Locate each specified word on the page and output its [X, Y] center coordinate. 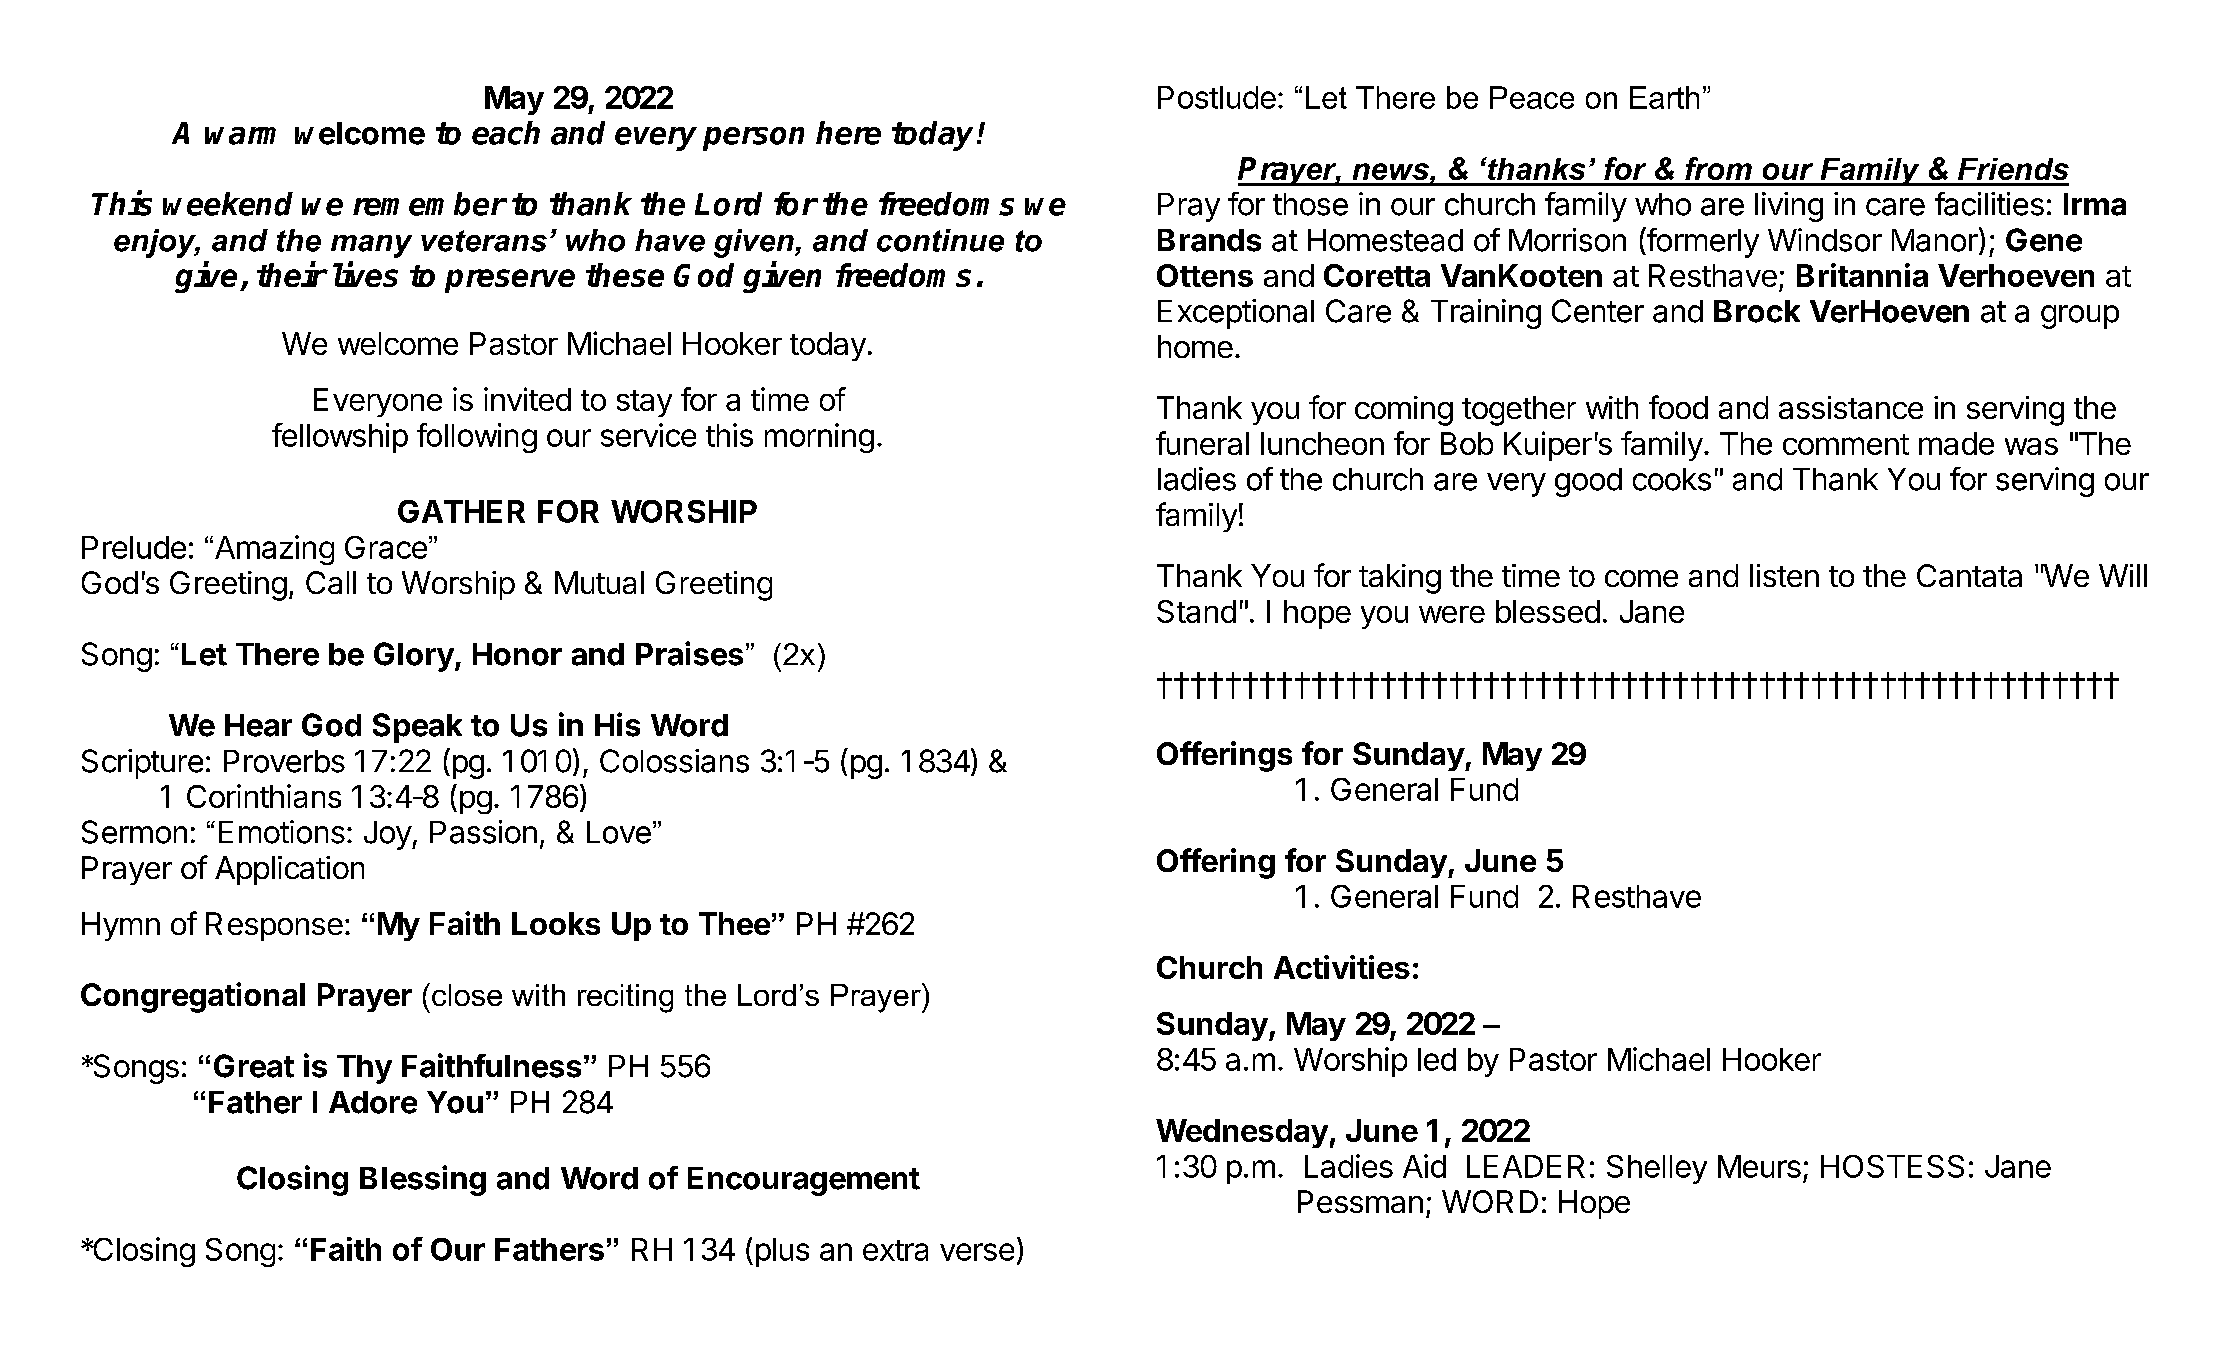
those [1310, 204]
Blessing [423, 1180]
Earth [1664, 97]
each [506, 133]
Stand [1196, 611]
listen [1784, 575]
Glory [414, 657]
